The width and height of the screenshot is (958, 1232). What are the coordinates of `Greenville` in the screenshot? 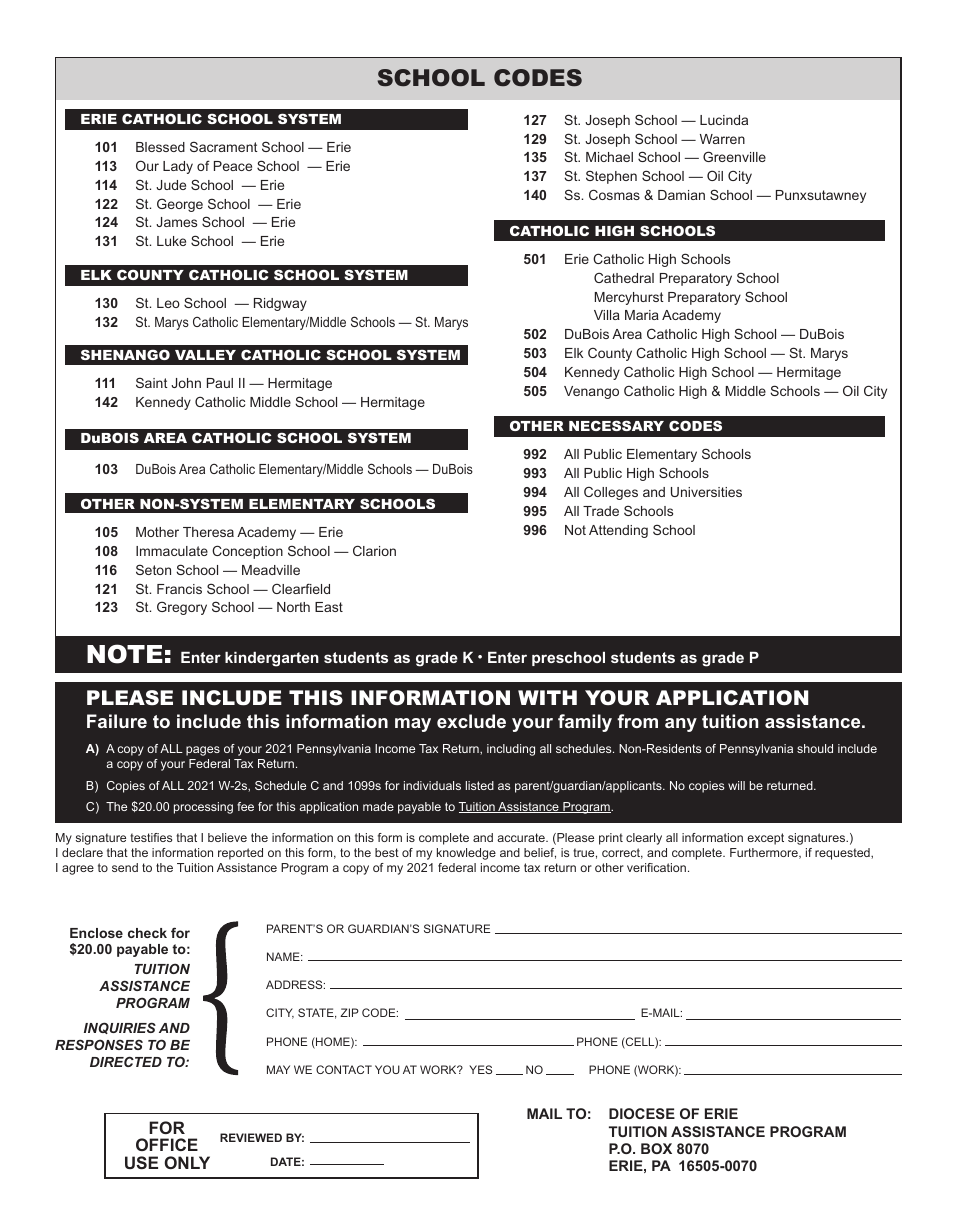 It's located at (734, 156).
